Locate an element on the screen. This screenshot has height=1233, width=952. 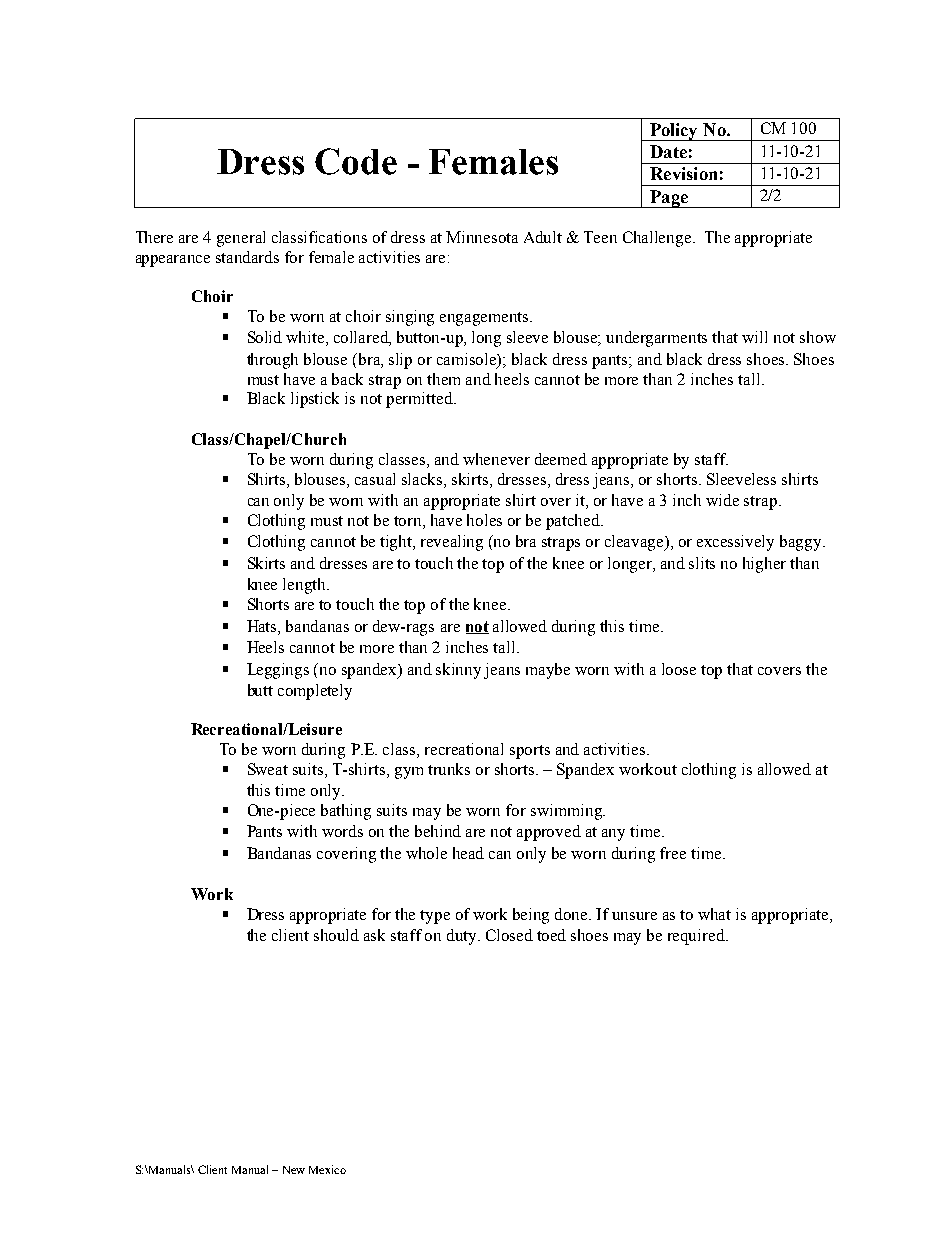
will is located at coordinates (754, 337).
